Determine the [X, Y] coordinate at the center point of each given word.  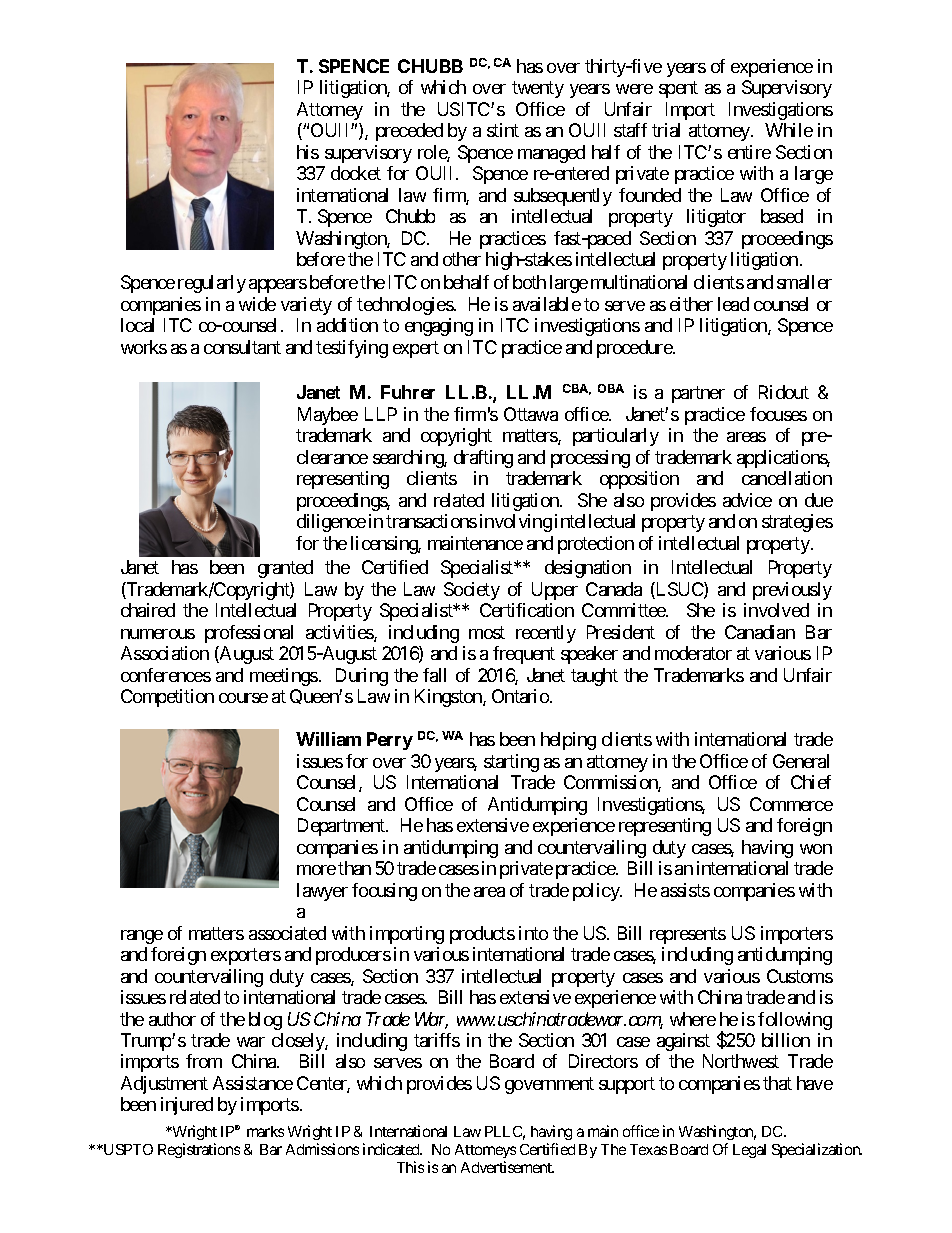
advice [747, 500]
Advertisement [507, 1167]
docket [356, 173]
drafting [483, 459]
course [243, 698]
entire [749, 152]
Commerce [791, 804]
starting [511, 763]
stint [503, 130]
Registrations [199, 1150]
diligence [331, 523]
